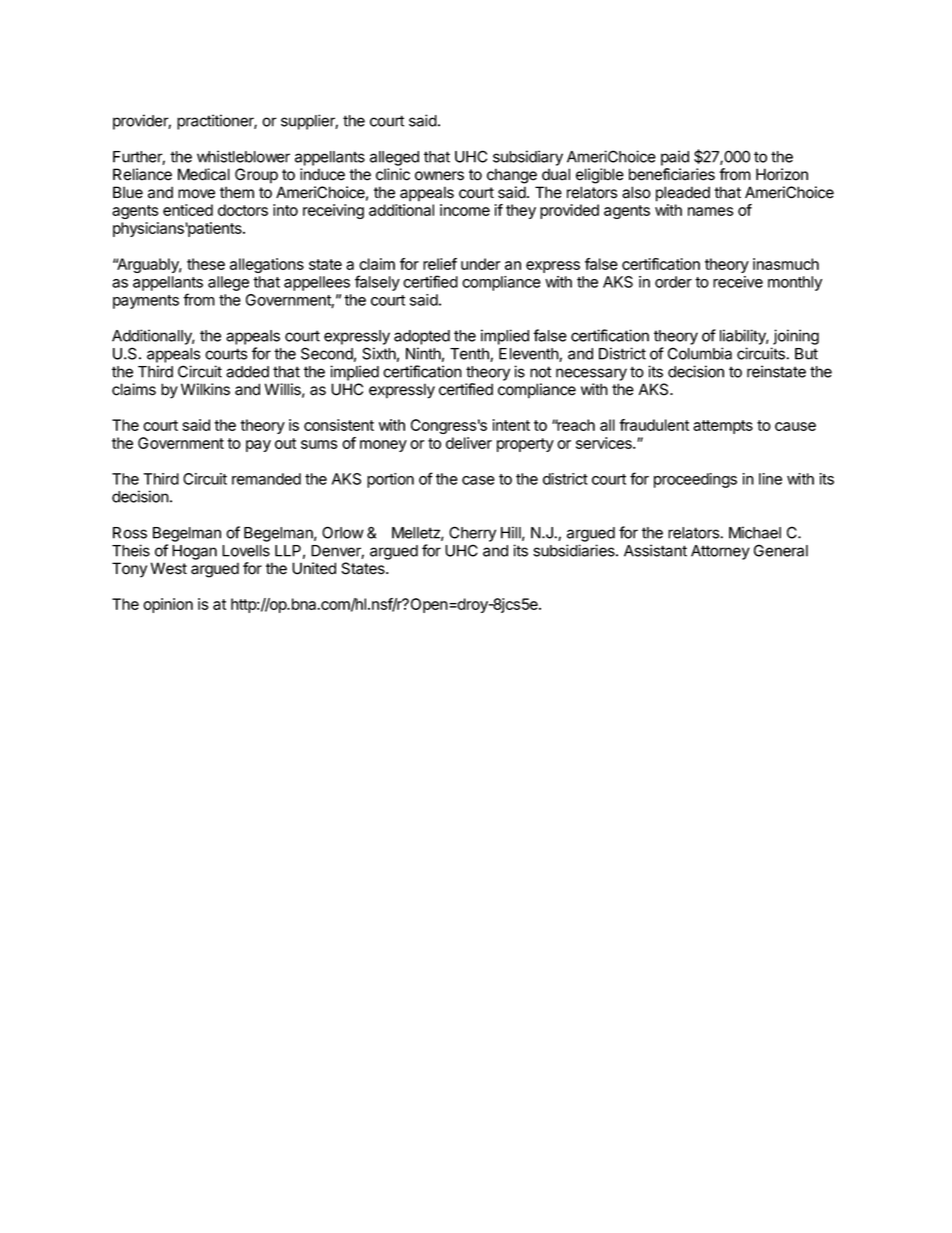 Image resolution: width=952 pixels, height=1233 pixels. I want to click on opinion, so click(168, 605).
